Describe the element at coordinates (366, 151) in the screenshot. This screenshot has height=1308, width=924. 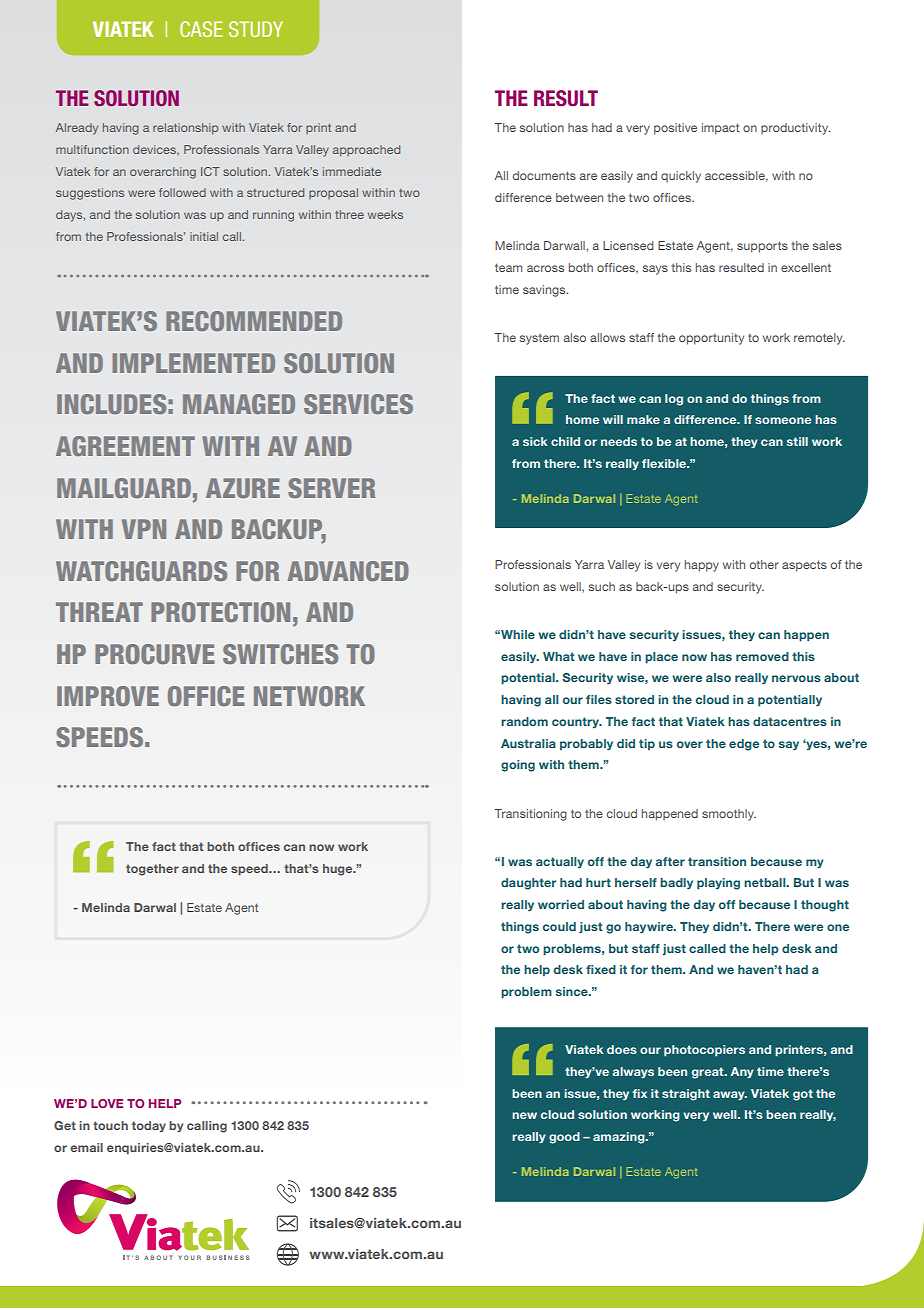
I see `approached` at that location.
